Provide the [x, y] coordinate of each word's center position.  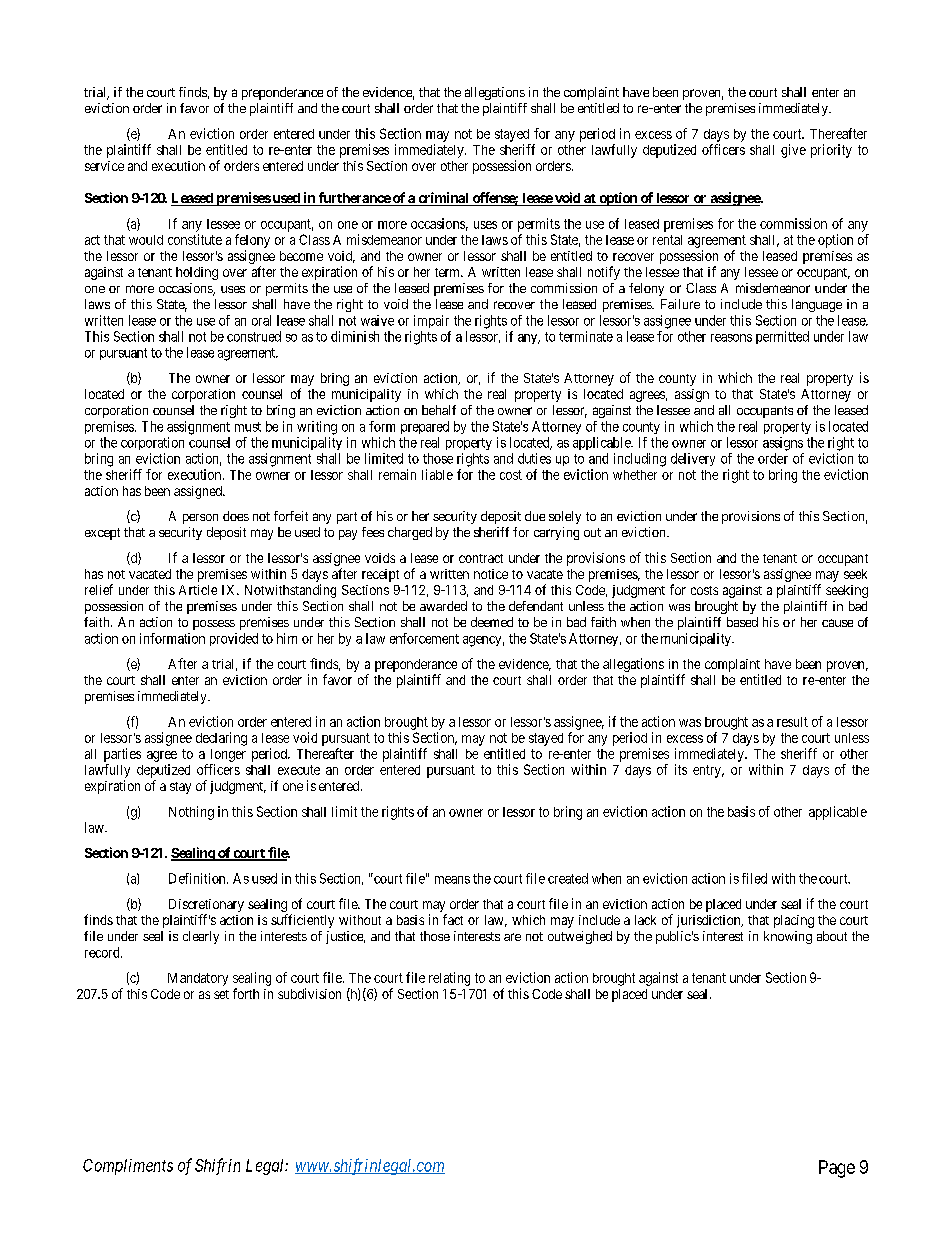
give [793, 151]
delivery [693, 459]
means [452, 880]
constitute [195, 239]
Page [837, 1169]
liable [437, 474]
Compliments [128, 1167]
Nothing [191, 813]
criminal [443, 199]
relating [449, 979]
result [792, 722]
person [200, 519]
